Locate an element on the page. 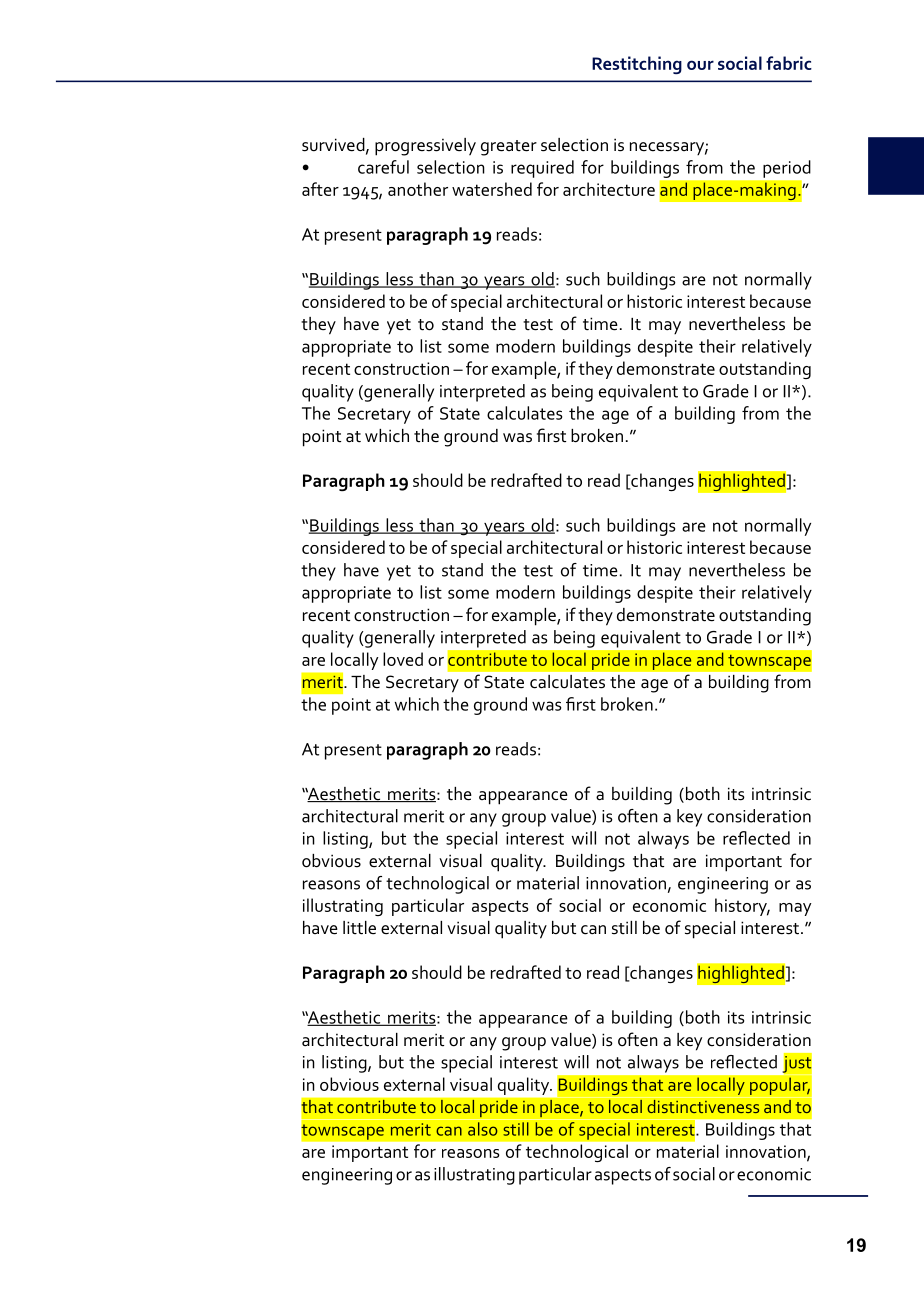 This image has height=1308, width=924. our is located at coordinates (700, 65).
